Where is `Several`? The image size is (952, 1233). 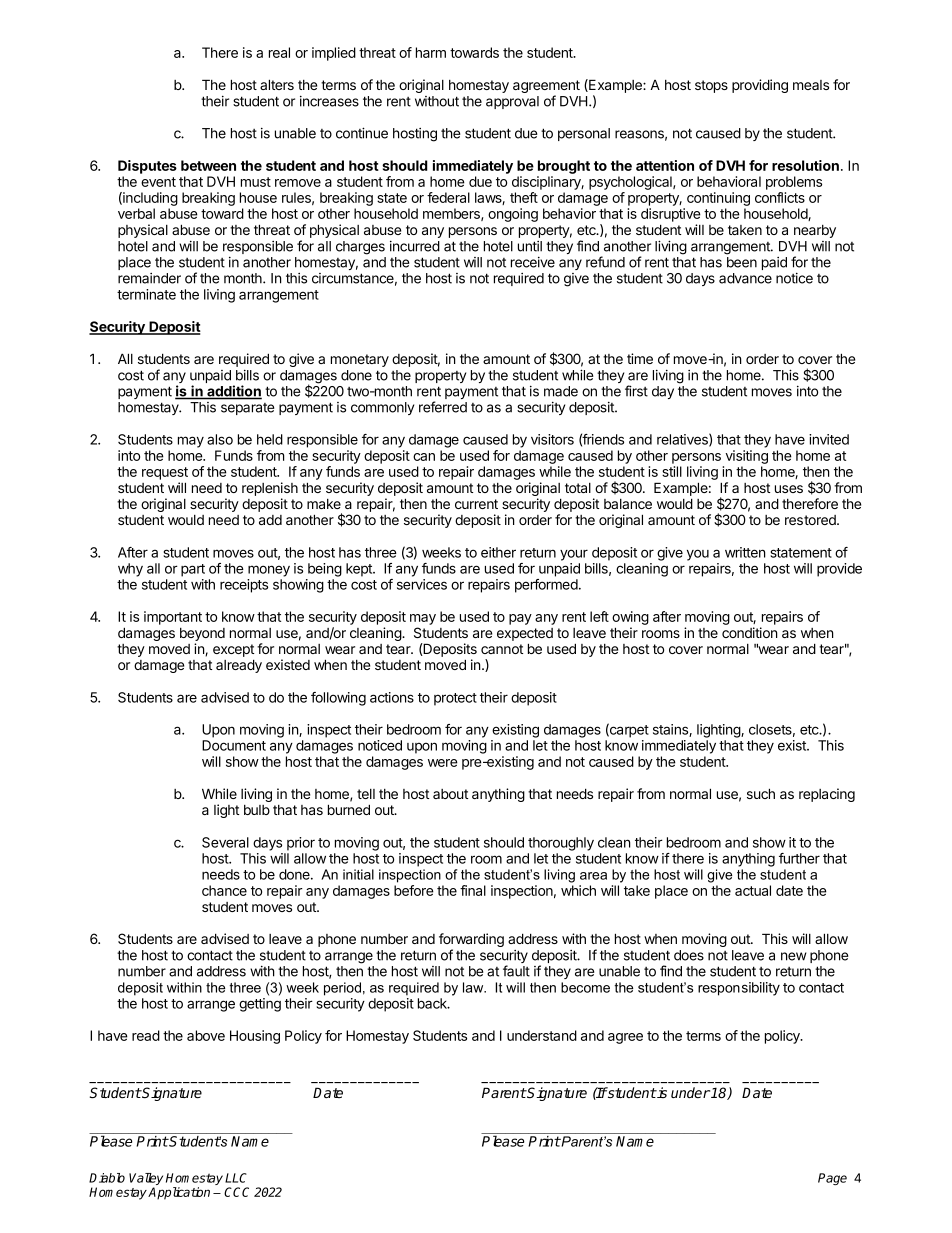
Several is located at coordinates (225, 842).
